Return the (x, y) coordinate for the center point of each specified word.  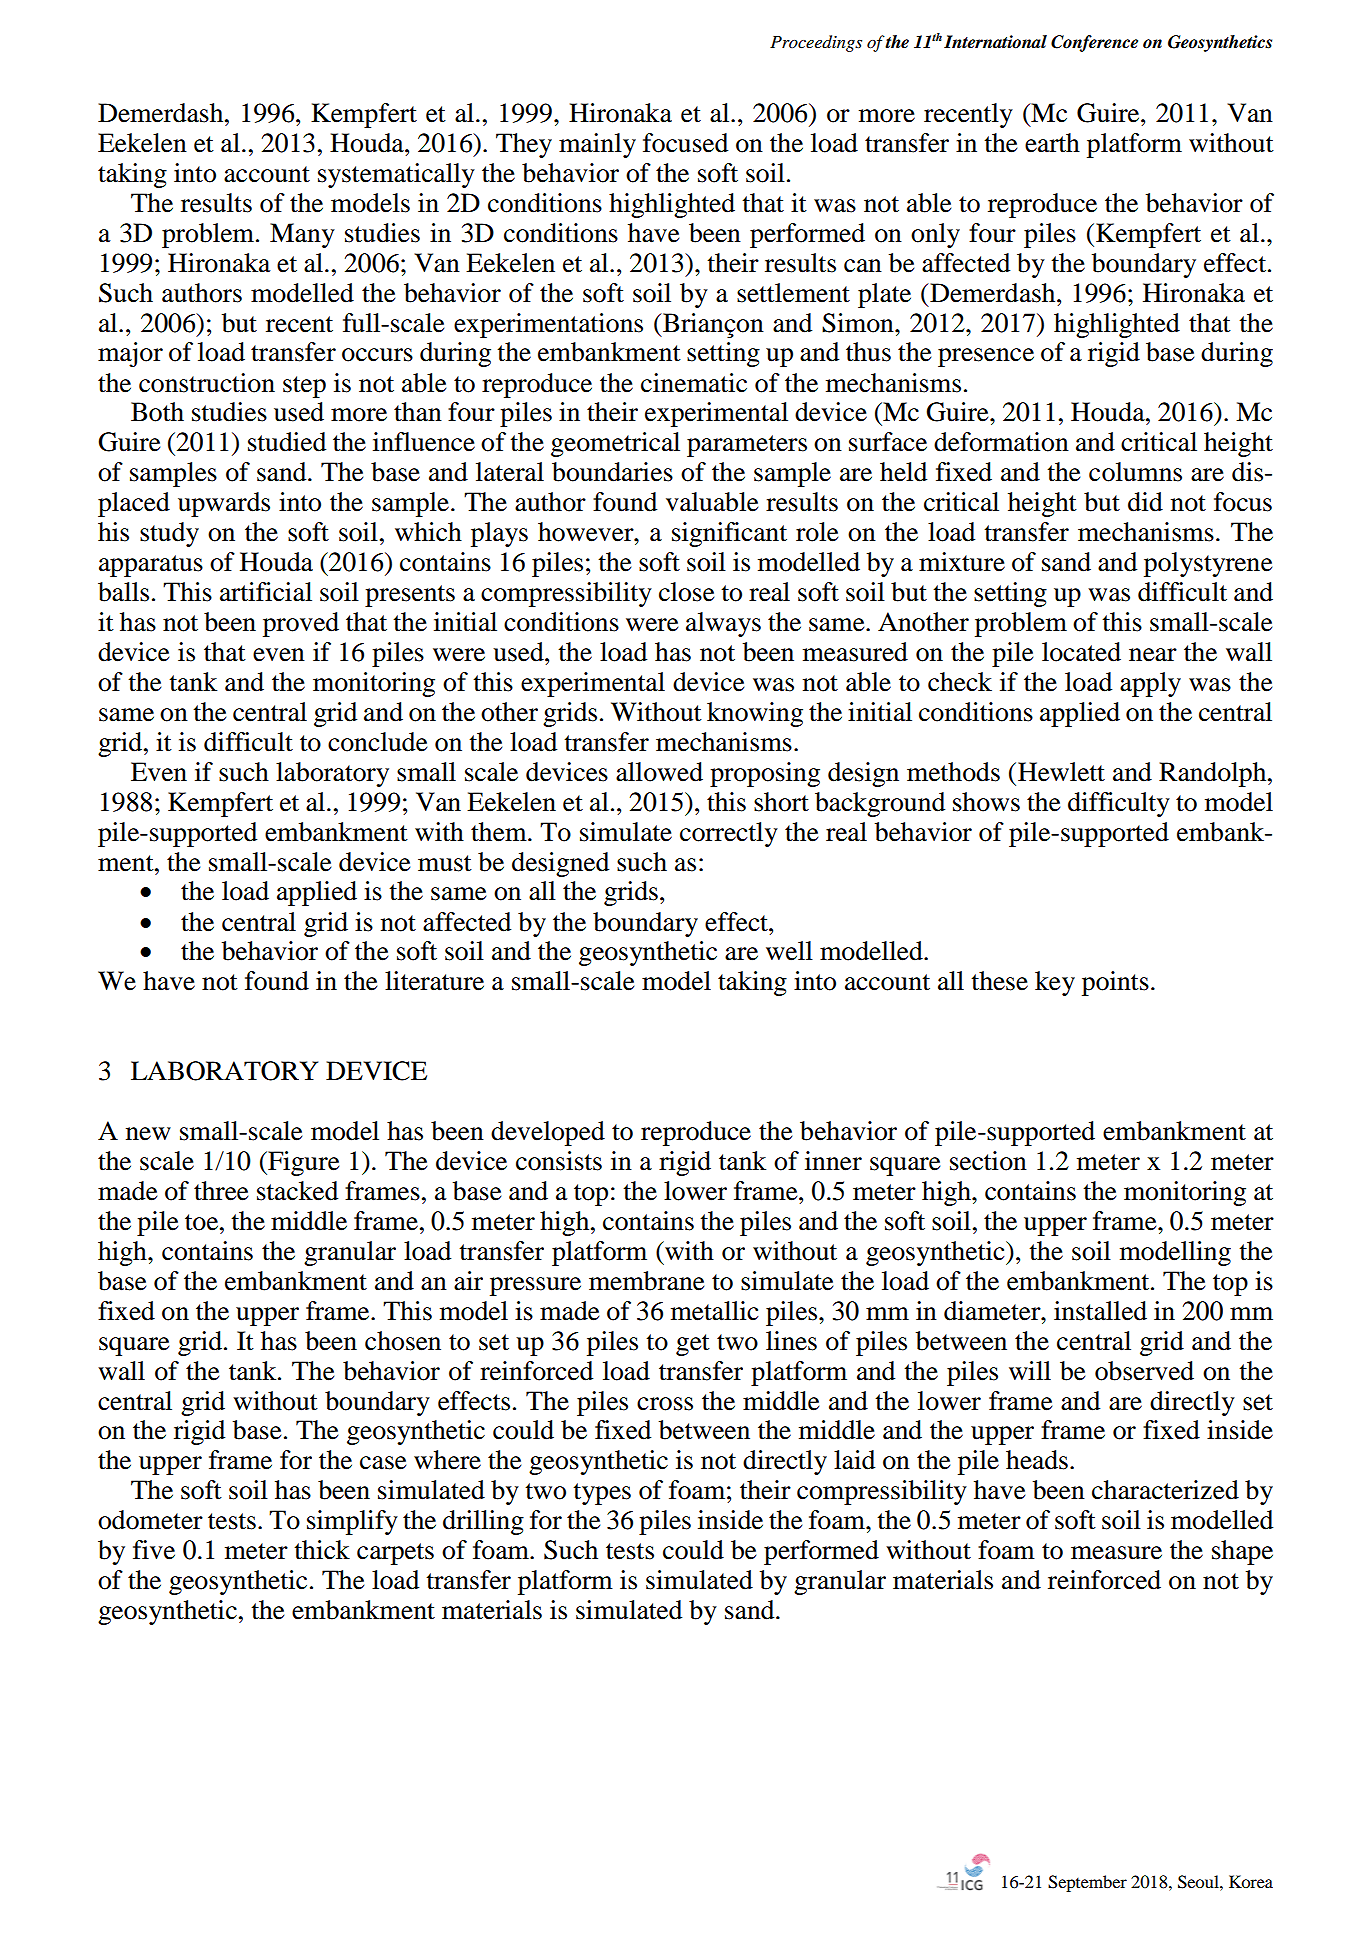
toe (203, 1222)
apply (1150, 684)
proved (301, 624)
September (1087, 1883)
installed (1100, 1311)
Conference (1094, 43)
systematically (396, 175)
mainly (597, 145)
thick (322, 1550)
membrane (646, 1281)
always (723, 624)
